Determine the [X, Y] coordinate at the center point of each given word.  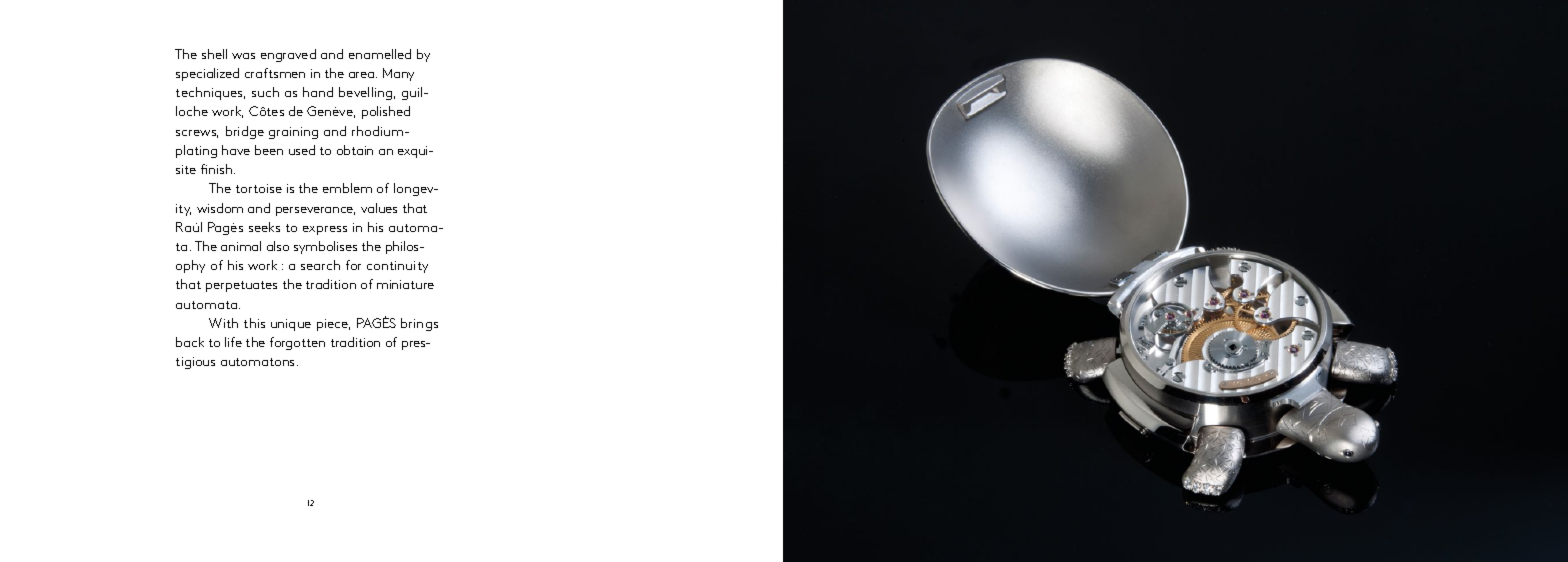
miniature [405, 284]
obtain [355, 150]
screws [197, 134]
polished [386, 112]
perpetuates [241, 286]
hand [318, 92]
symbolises [325, 247]
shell [214, 54]
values [379, 208]
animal [241, 246]
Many [398, 74]
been [269, 150]
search [320, 265]
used [302, 150]
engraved [288, 55]
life [233, 342]
